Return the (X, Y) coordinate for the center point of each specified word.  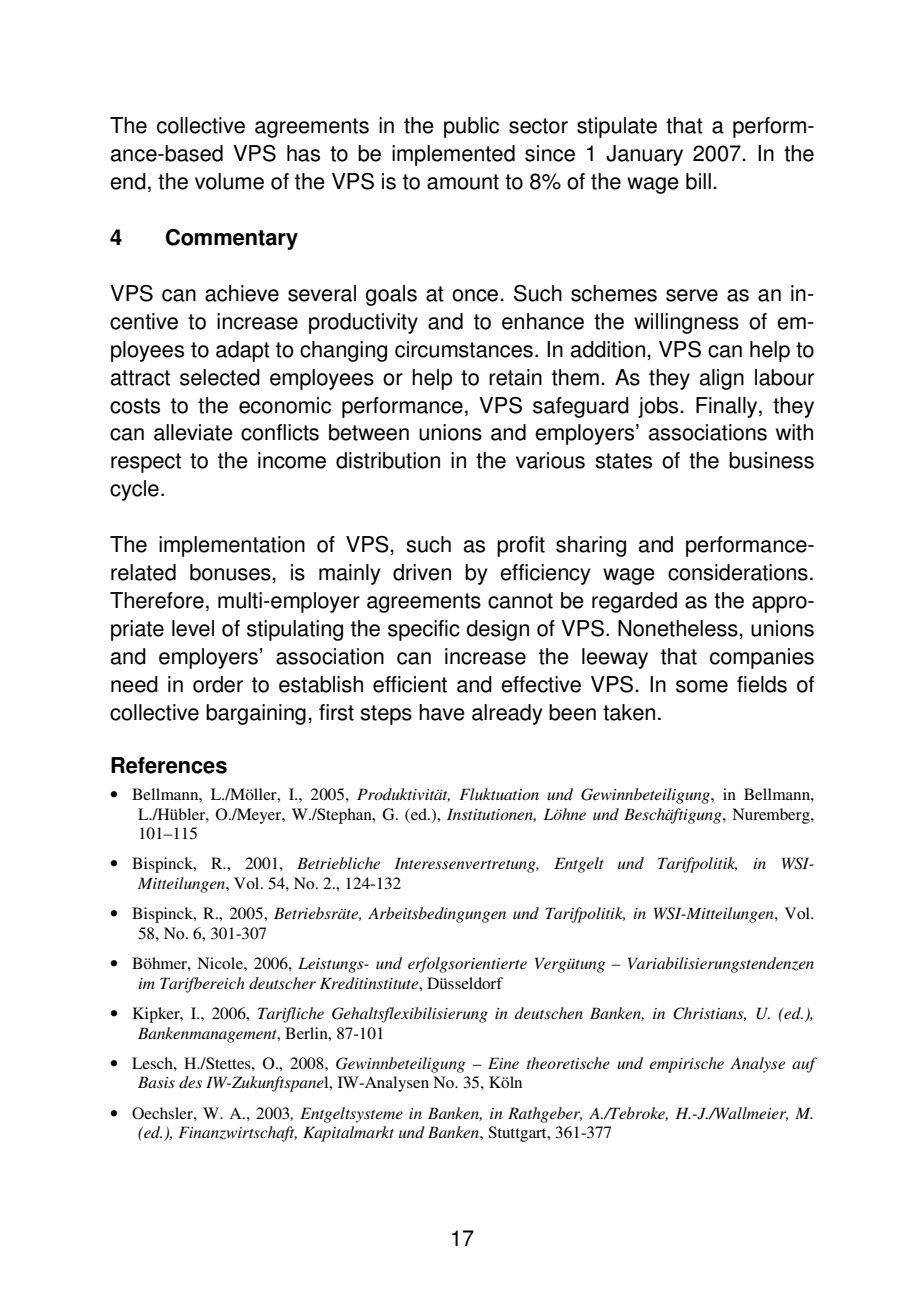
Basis (156, 1082)
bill (698, 181)
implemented (453, 155)
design (497, 630)
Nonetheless (679, 628)
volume (229, 181)
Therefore (157, 600)
